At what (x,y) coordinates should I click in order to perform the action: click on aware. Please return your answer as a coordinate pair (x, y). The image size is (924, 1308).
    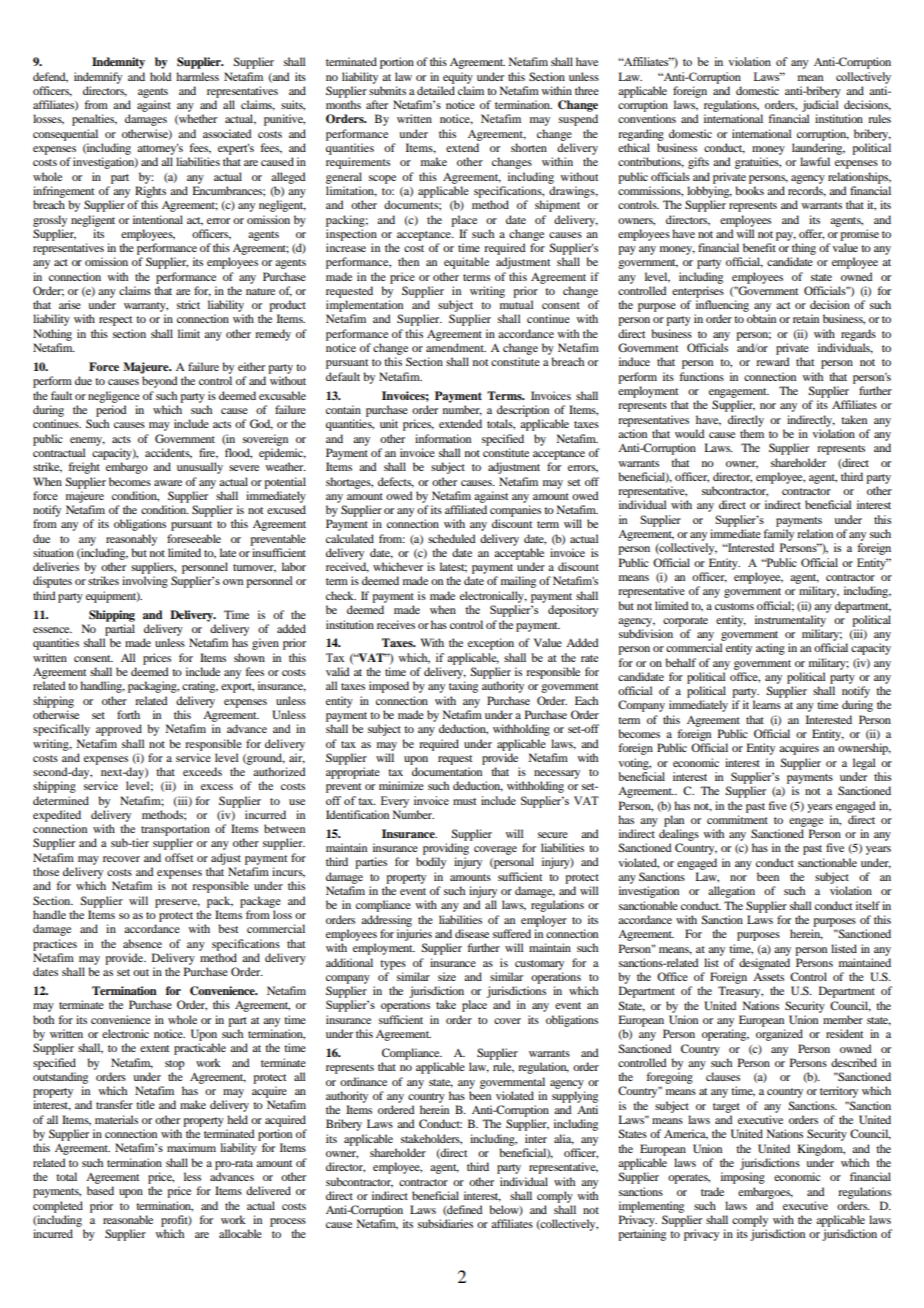
    Looking at the image, I should click on (168, 483).
